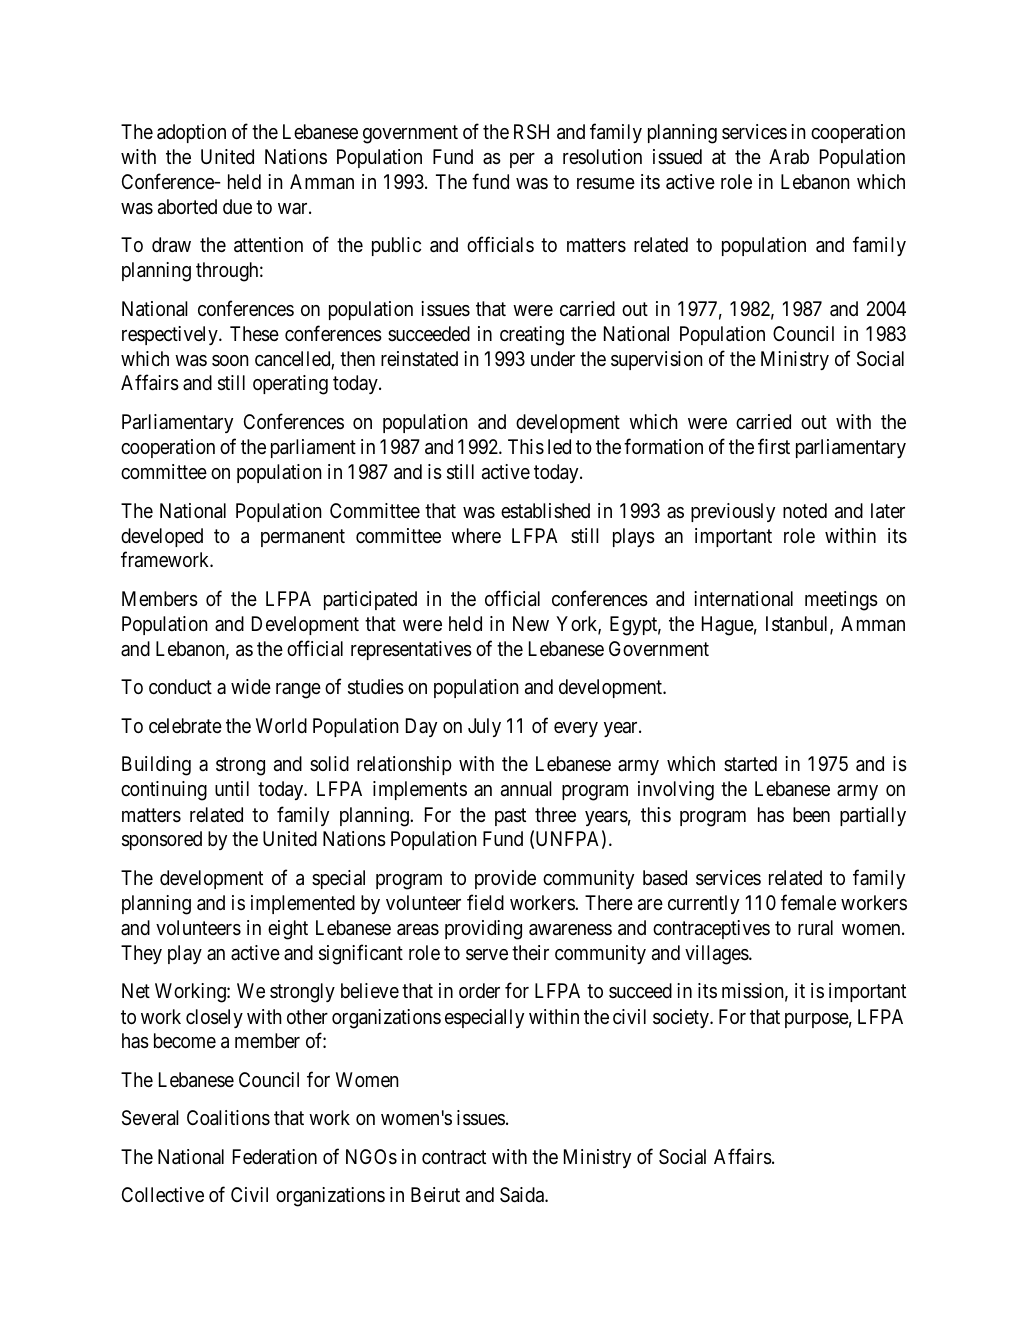 This screenshot has width=1027, height=1330. Describe the element at coordinates (275, 1157) in the screenshot. I see `Federation` at that location.
